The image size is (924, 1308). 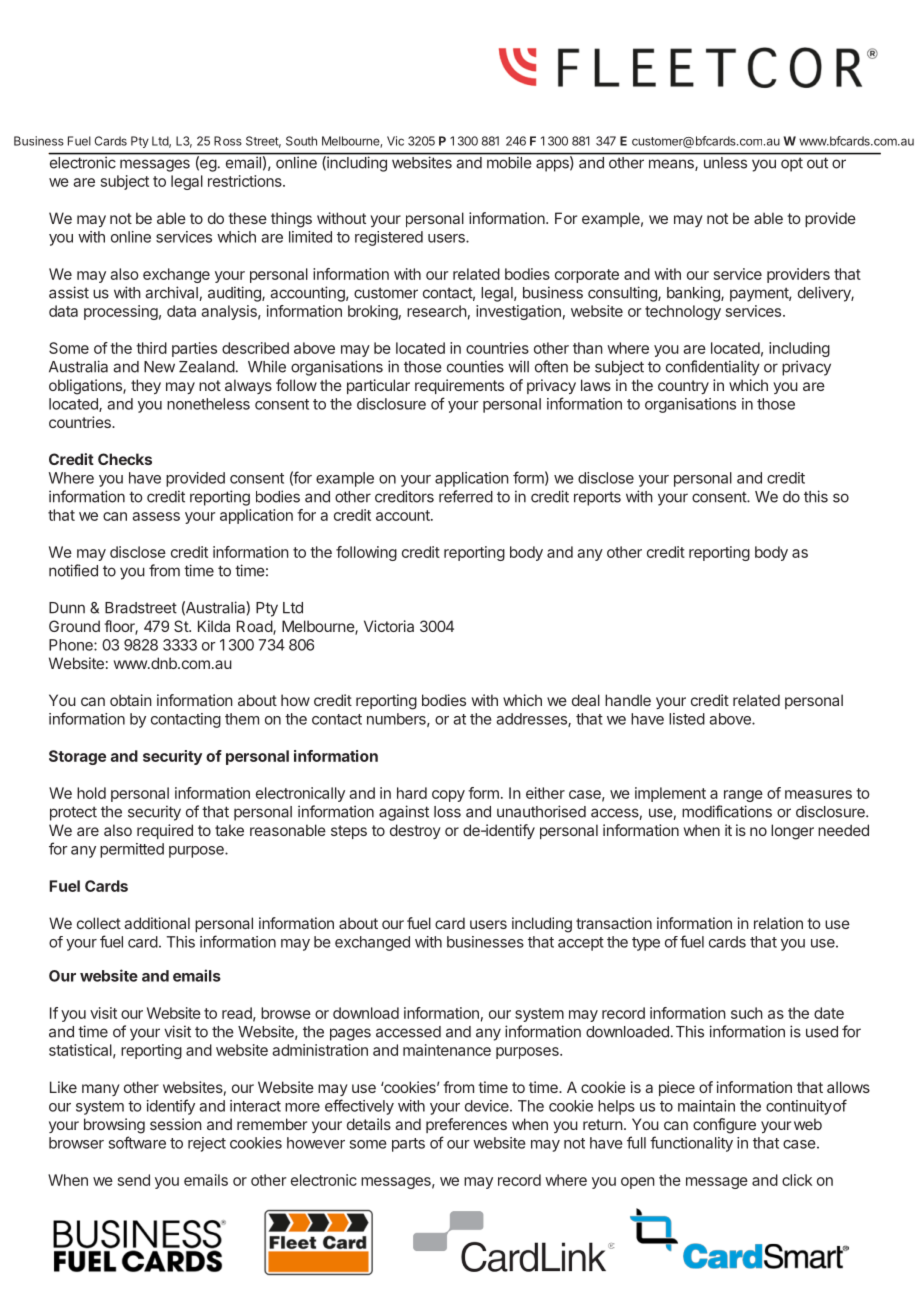 I want to click on unless, so click(x=725, y=162).
